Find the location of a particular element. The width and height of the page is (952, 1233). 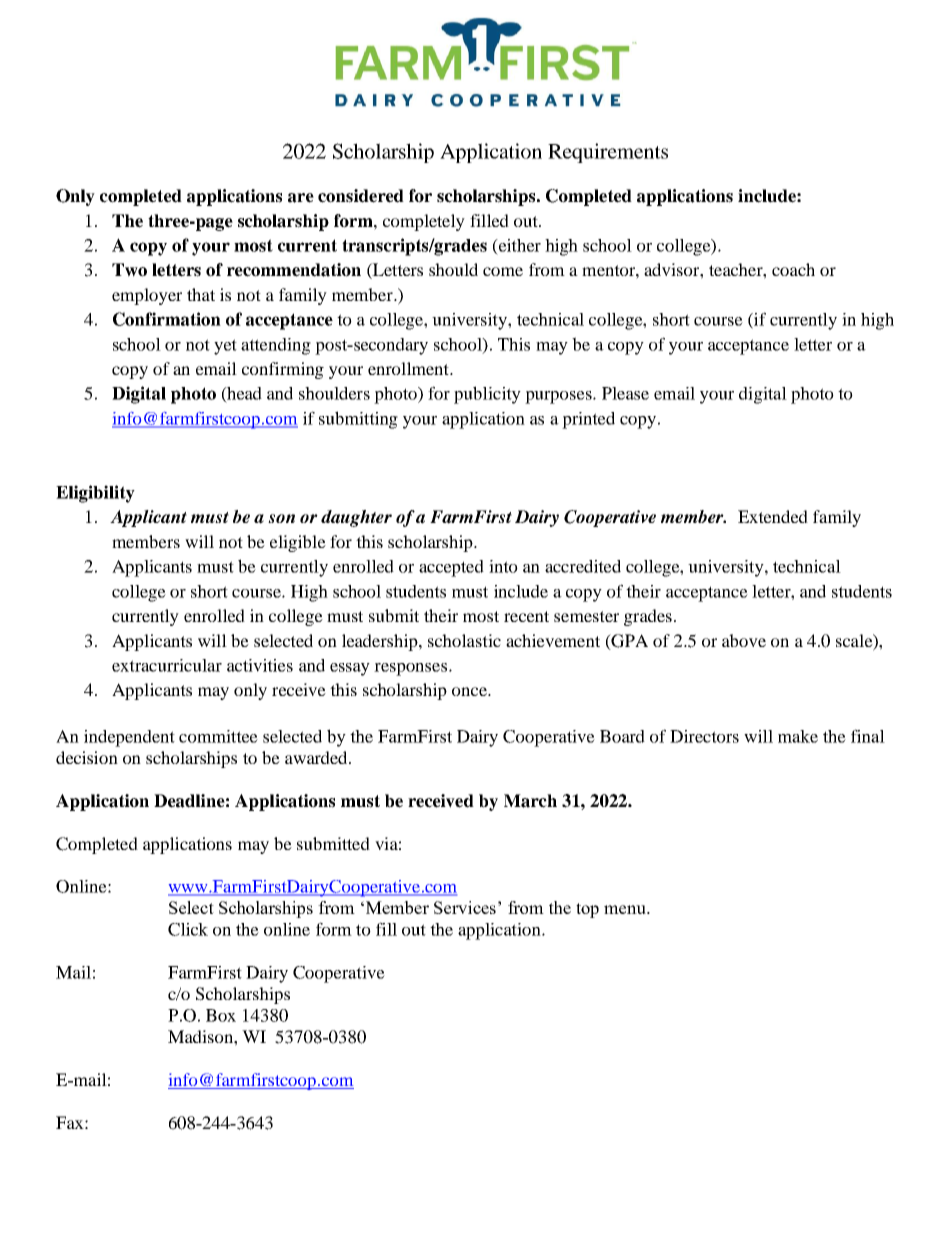

coach is located at coordinates (793, 269).
